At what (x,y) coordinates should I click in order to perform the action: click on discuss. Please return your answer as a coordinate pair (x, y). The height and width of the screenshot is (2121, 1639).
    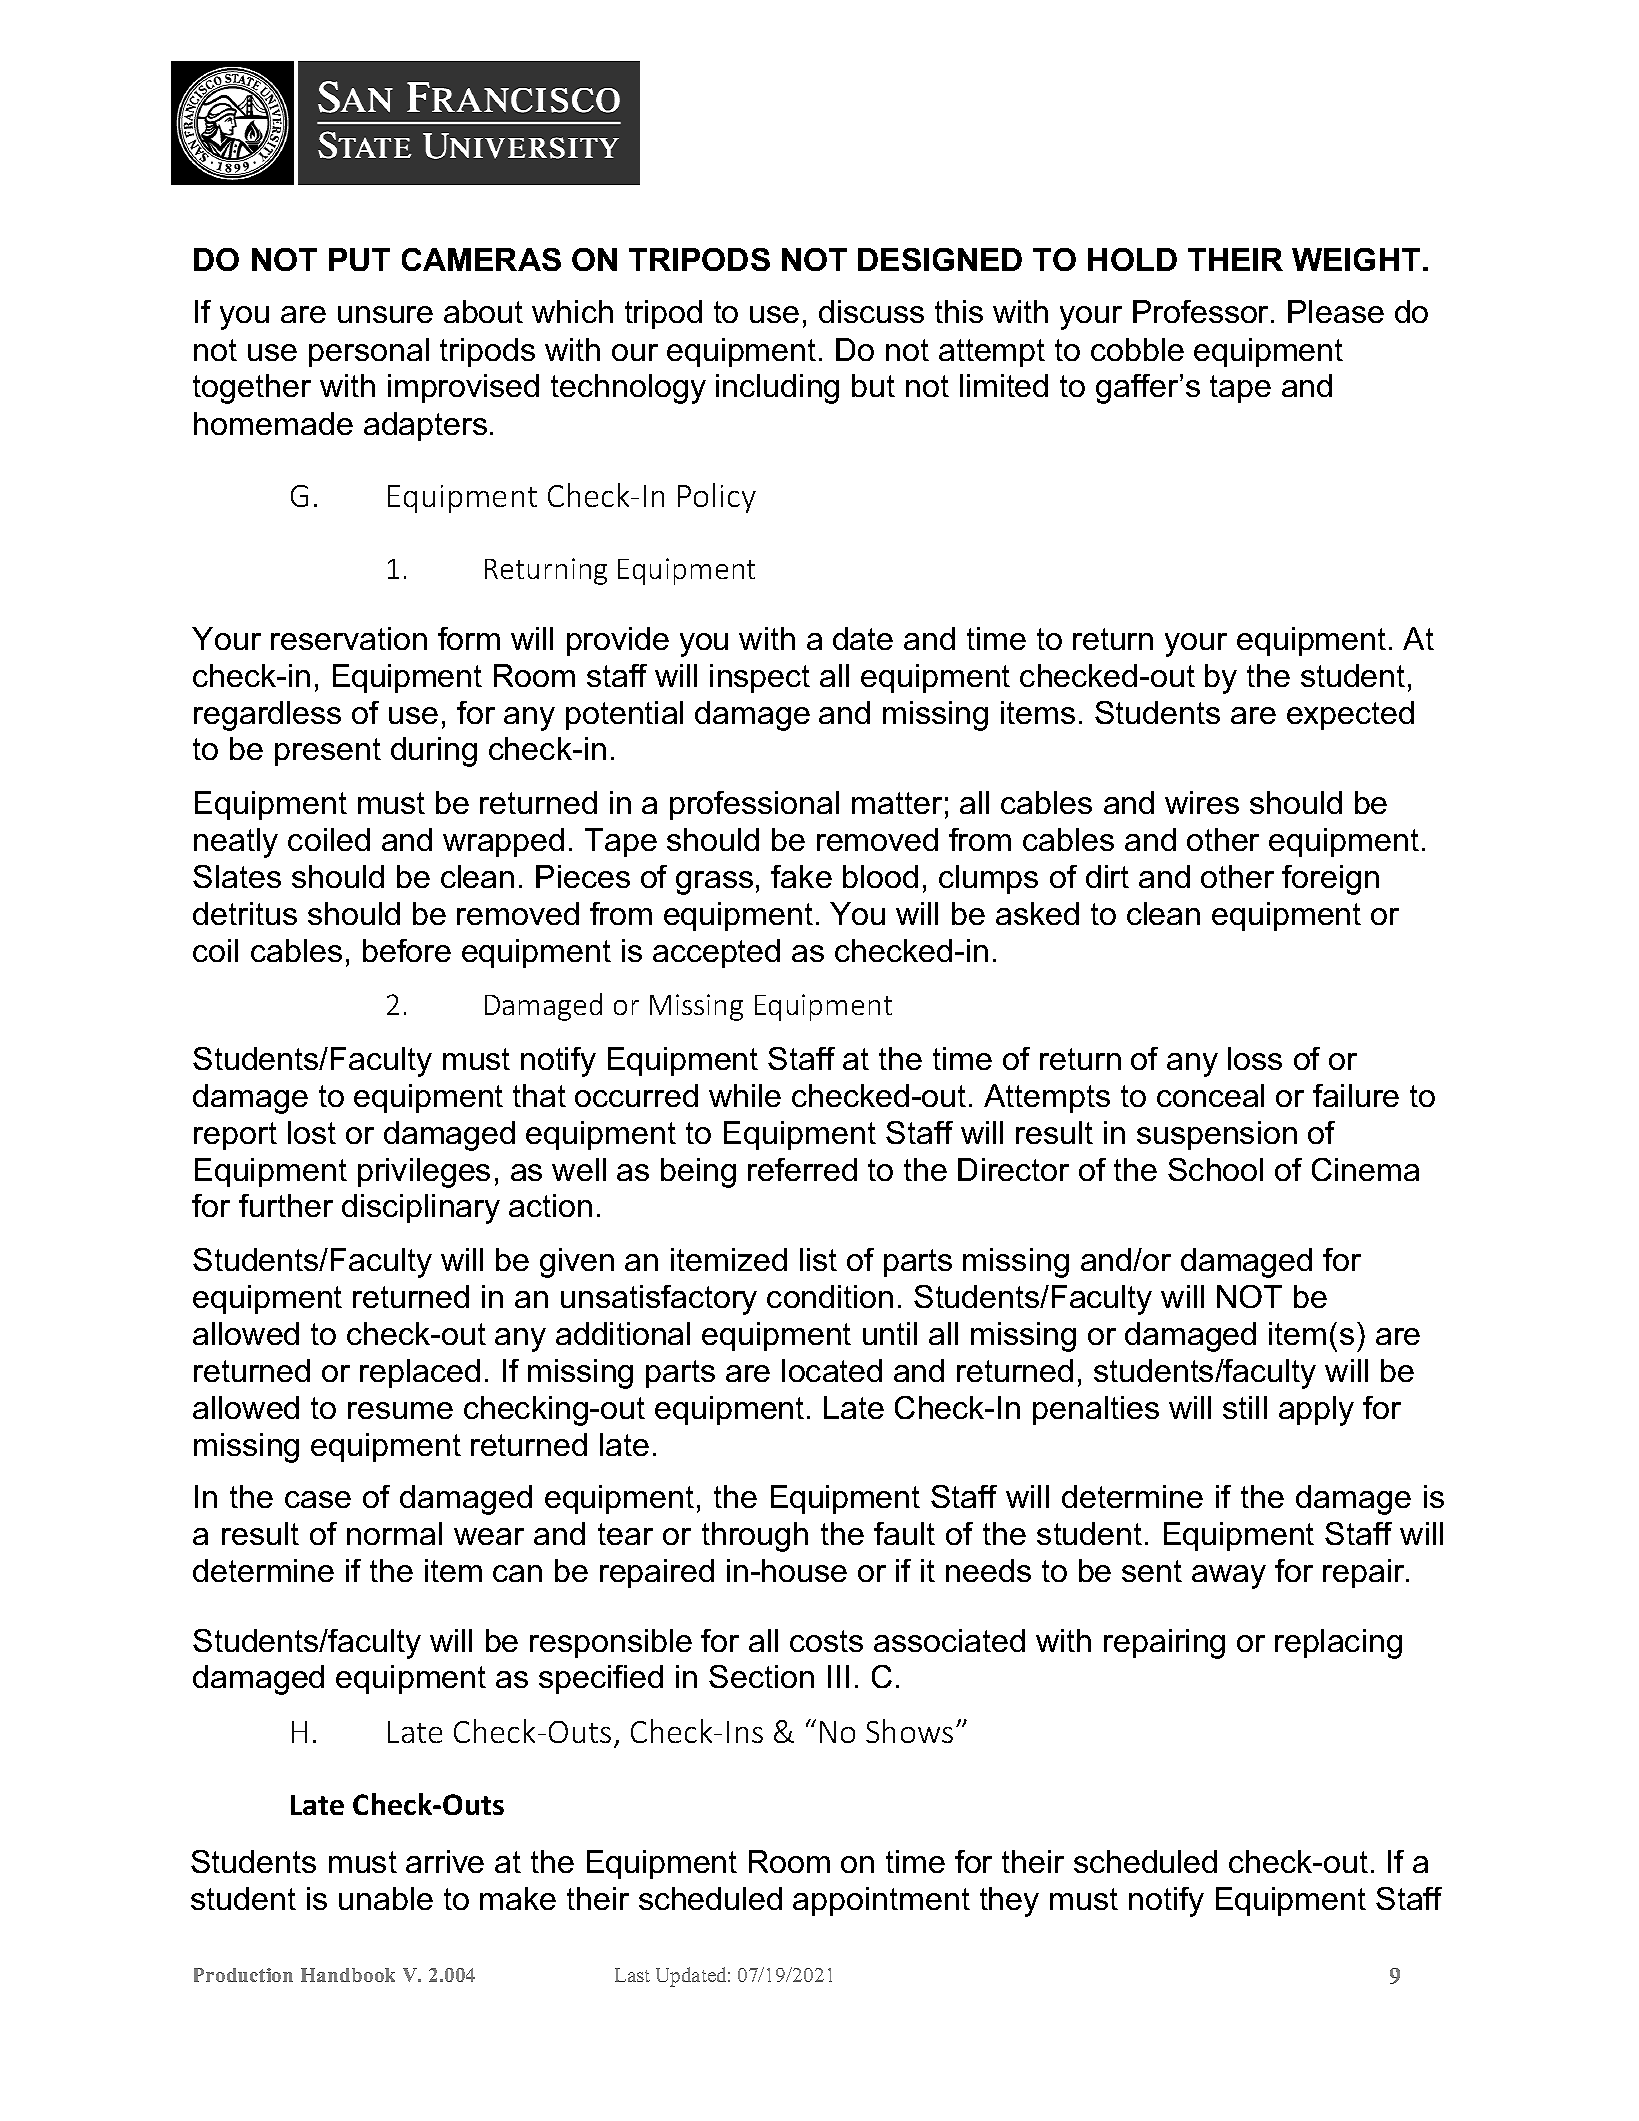
    Looking at the image, I should click on (871, 311).
